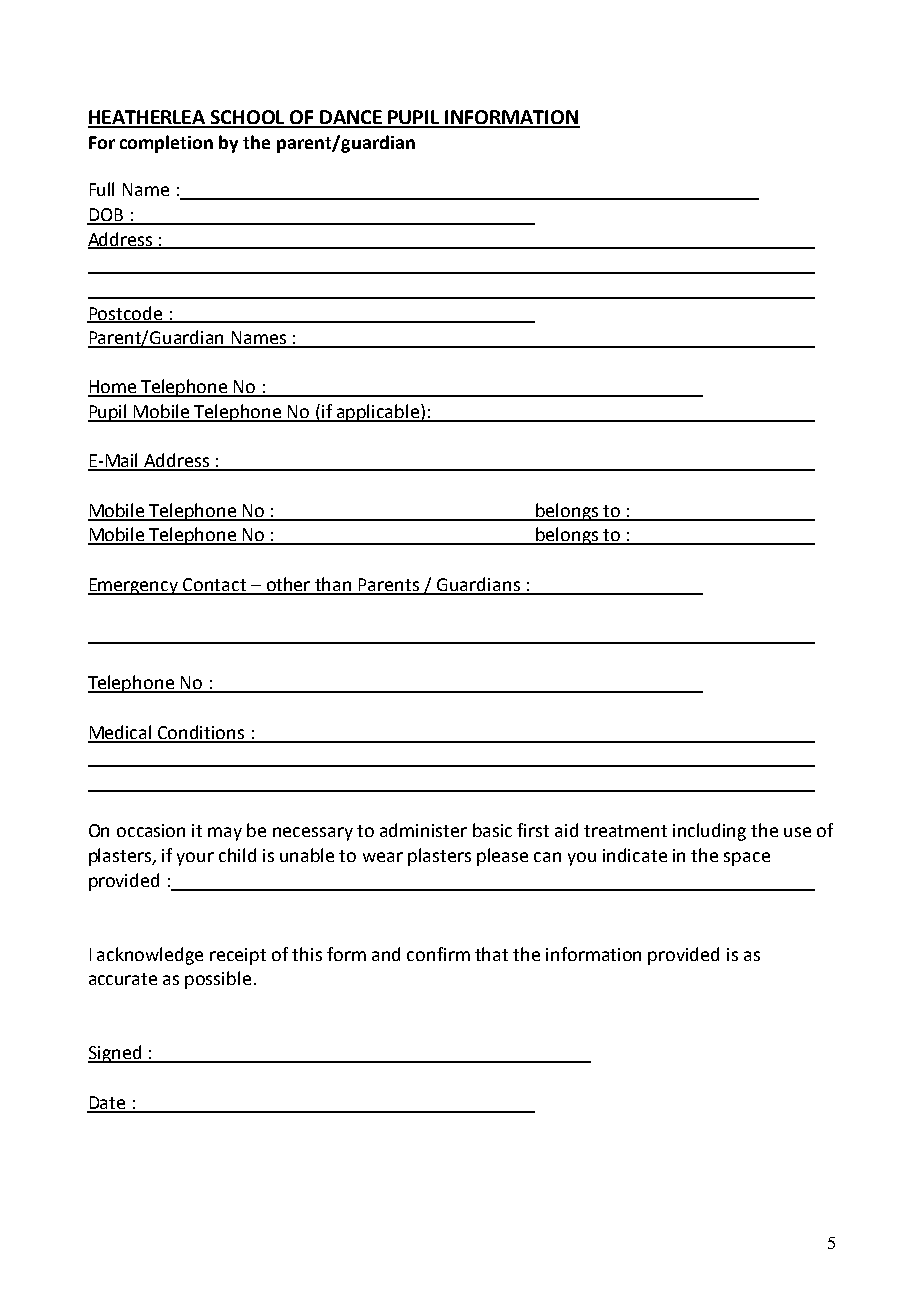 The image size is (924, 1308). Describe the element at coordinates (491, 954) in the image. I see `that` at that location.
